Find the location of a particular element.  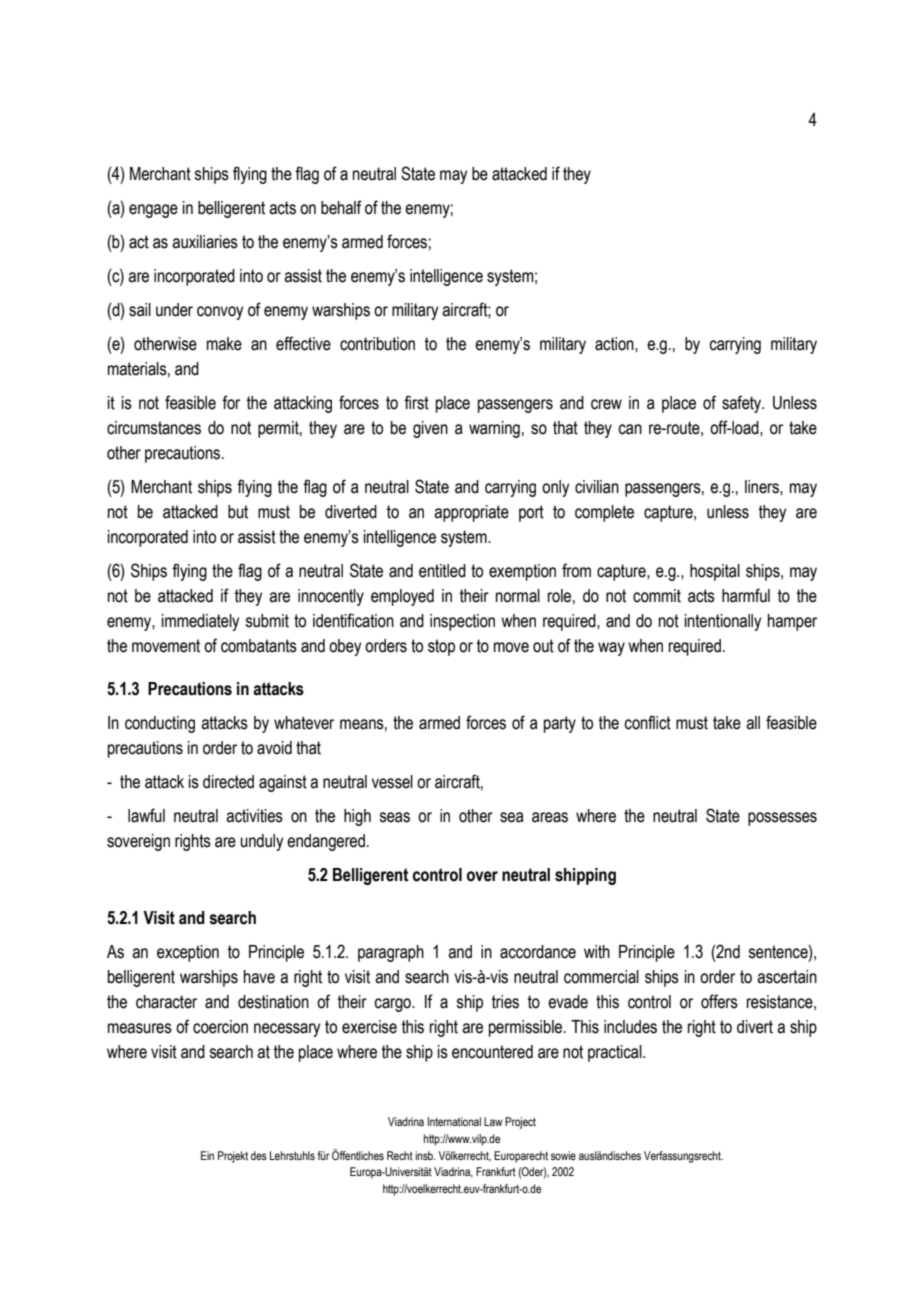

practical is located at coordinates (616, 1053).
